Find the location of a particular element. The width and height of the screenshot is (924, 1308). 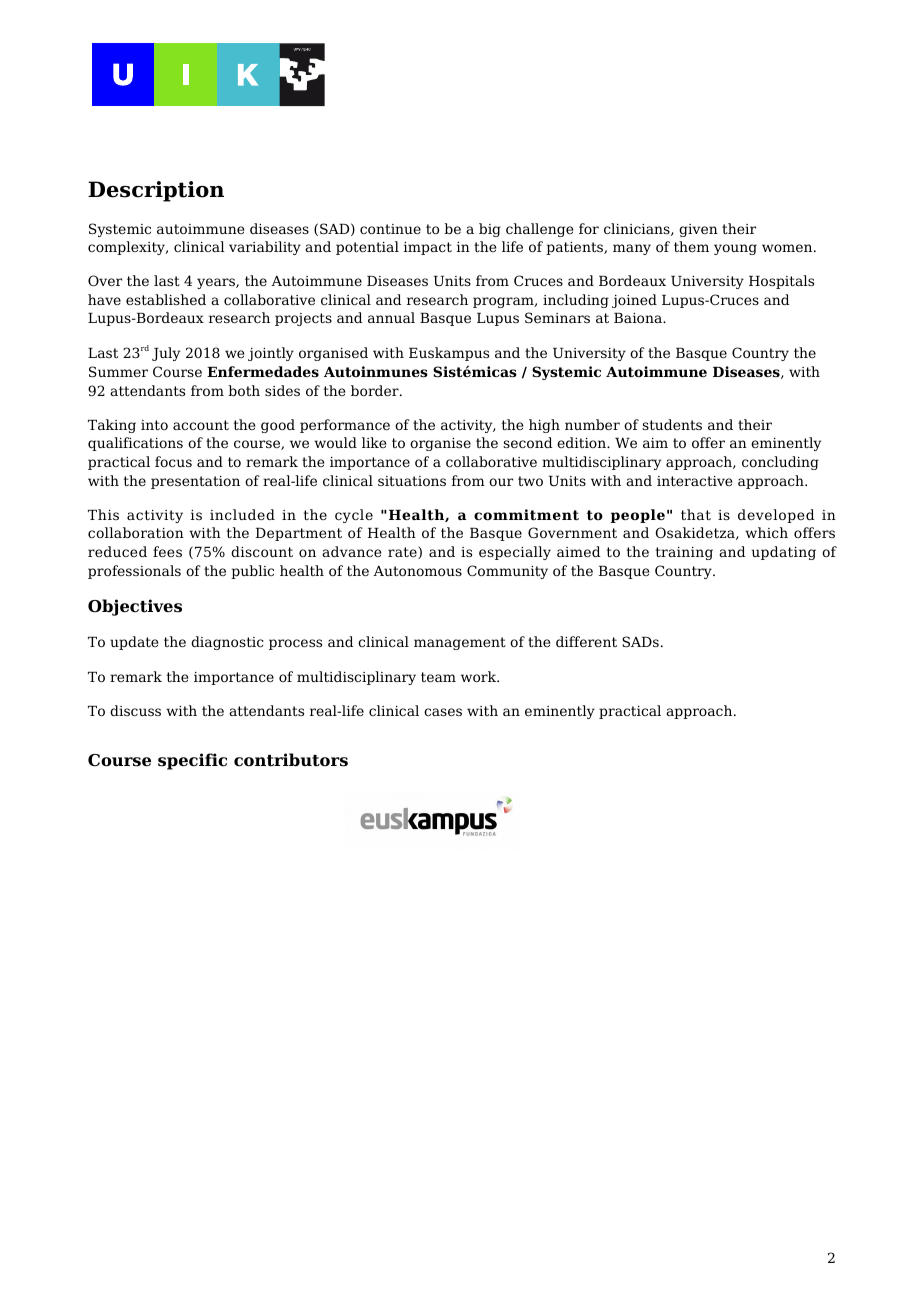

interactive is located at coordinates (694, 481).
